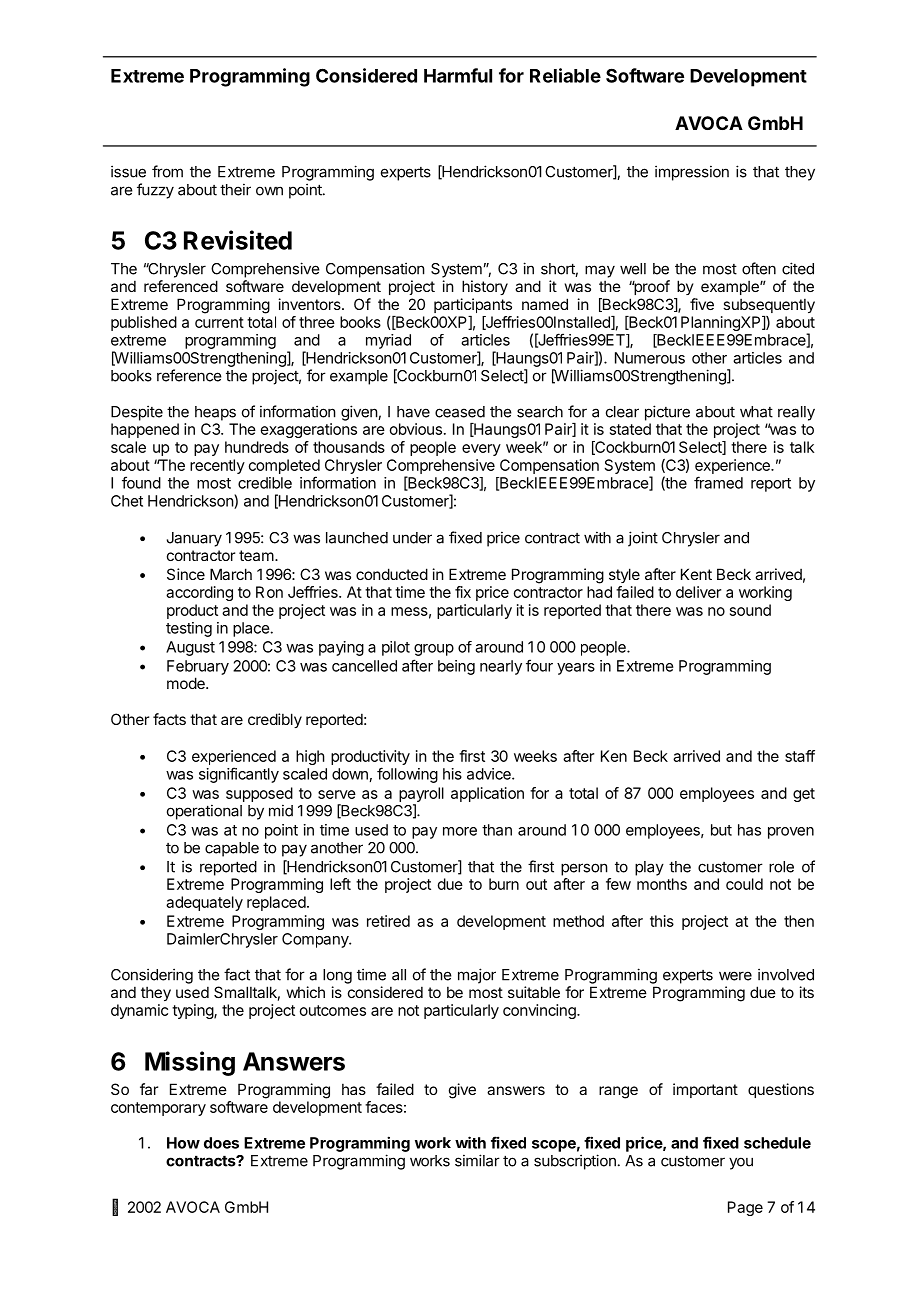 The height and width of the document is (1308, 924). What do you see at coordinates (217, 466) in the document?
I see `recently` at bounding box center [217, 466].
